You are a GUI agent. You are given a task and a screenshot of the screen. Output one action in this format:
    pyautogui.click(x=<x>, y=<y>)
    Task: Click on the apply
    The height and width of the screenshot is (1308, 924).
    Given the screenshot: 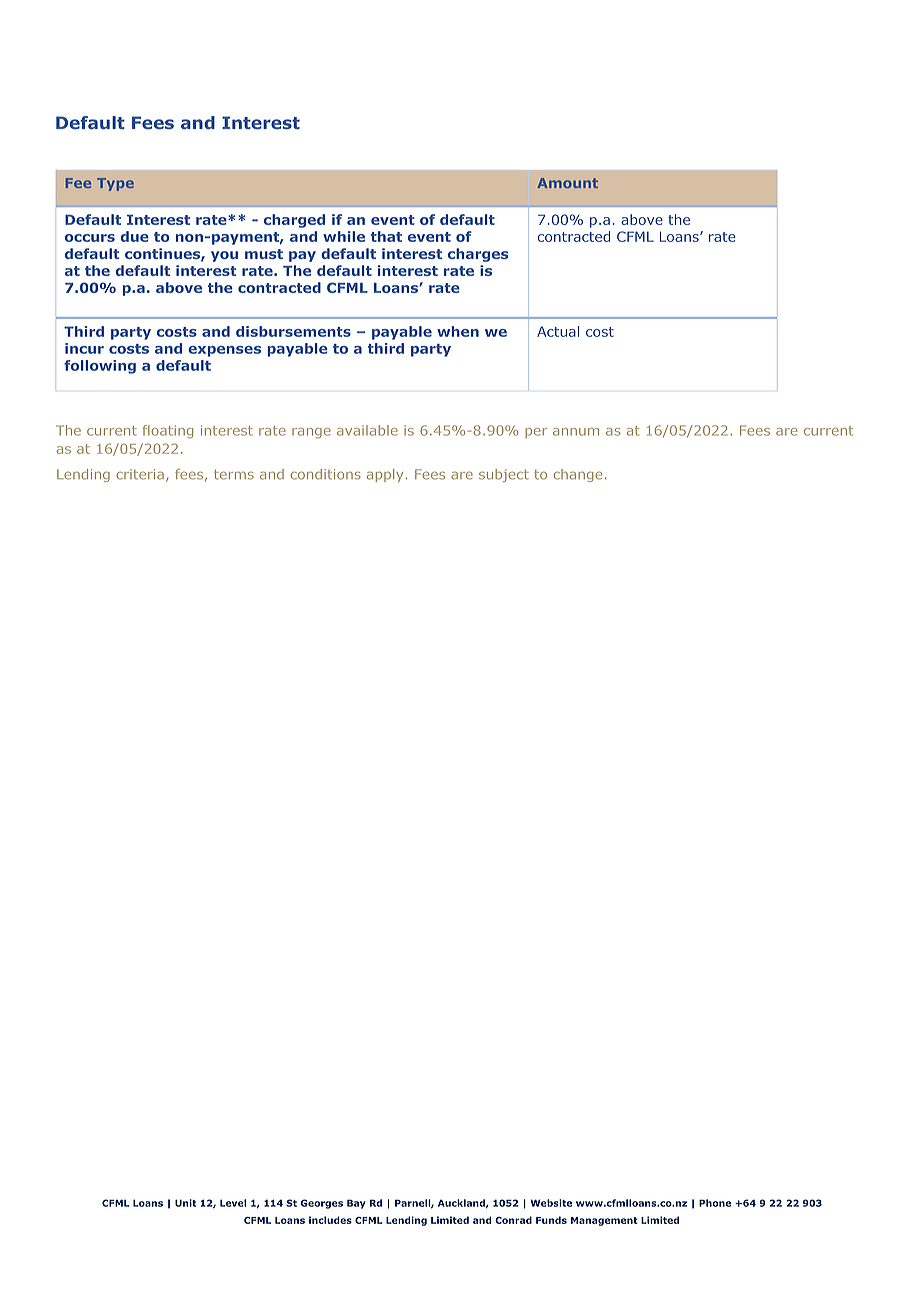 What is the action you would take?
    pyautogui.click(x=385, y=475)
